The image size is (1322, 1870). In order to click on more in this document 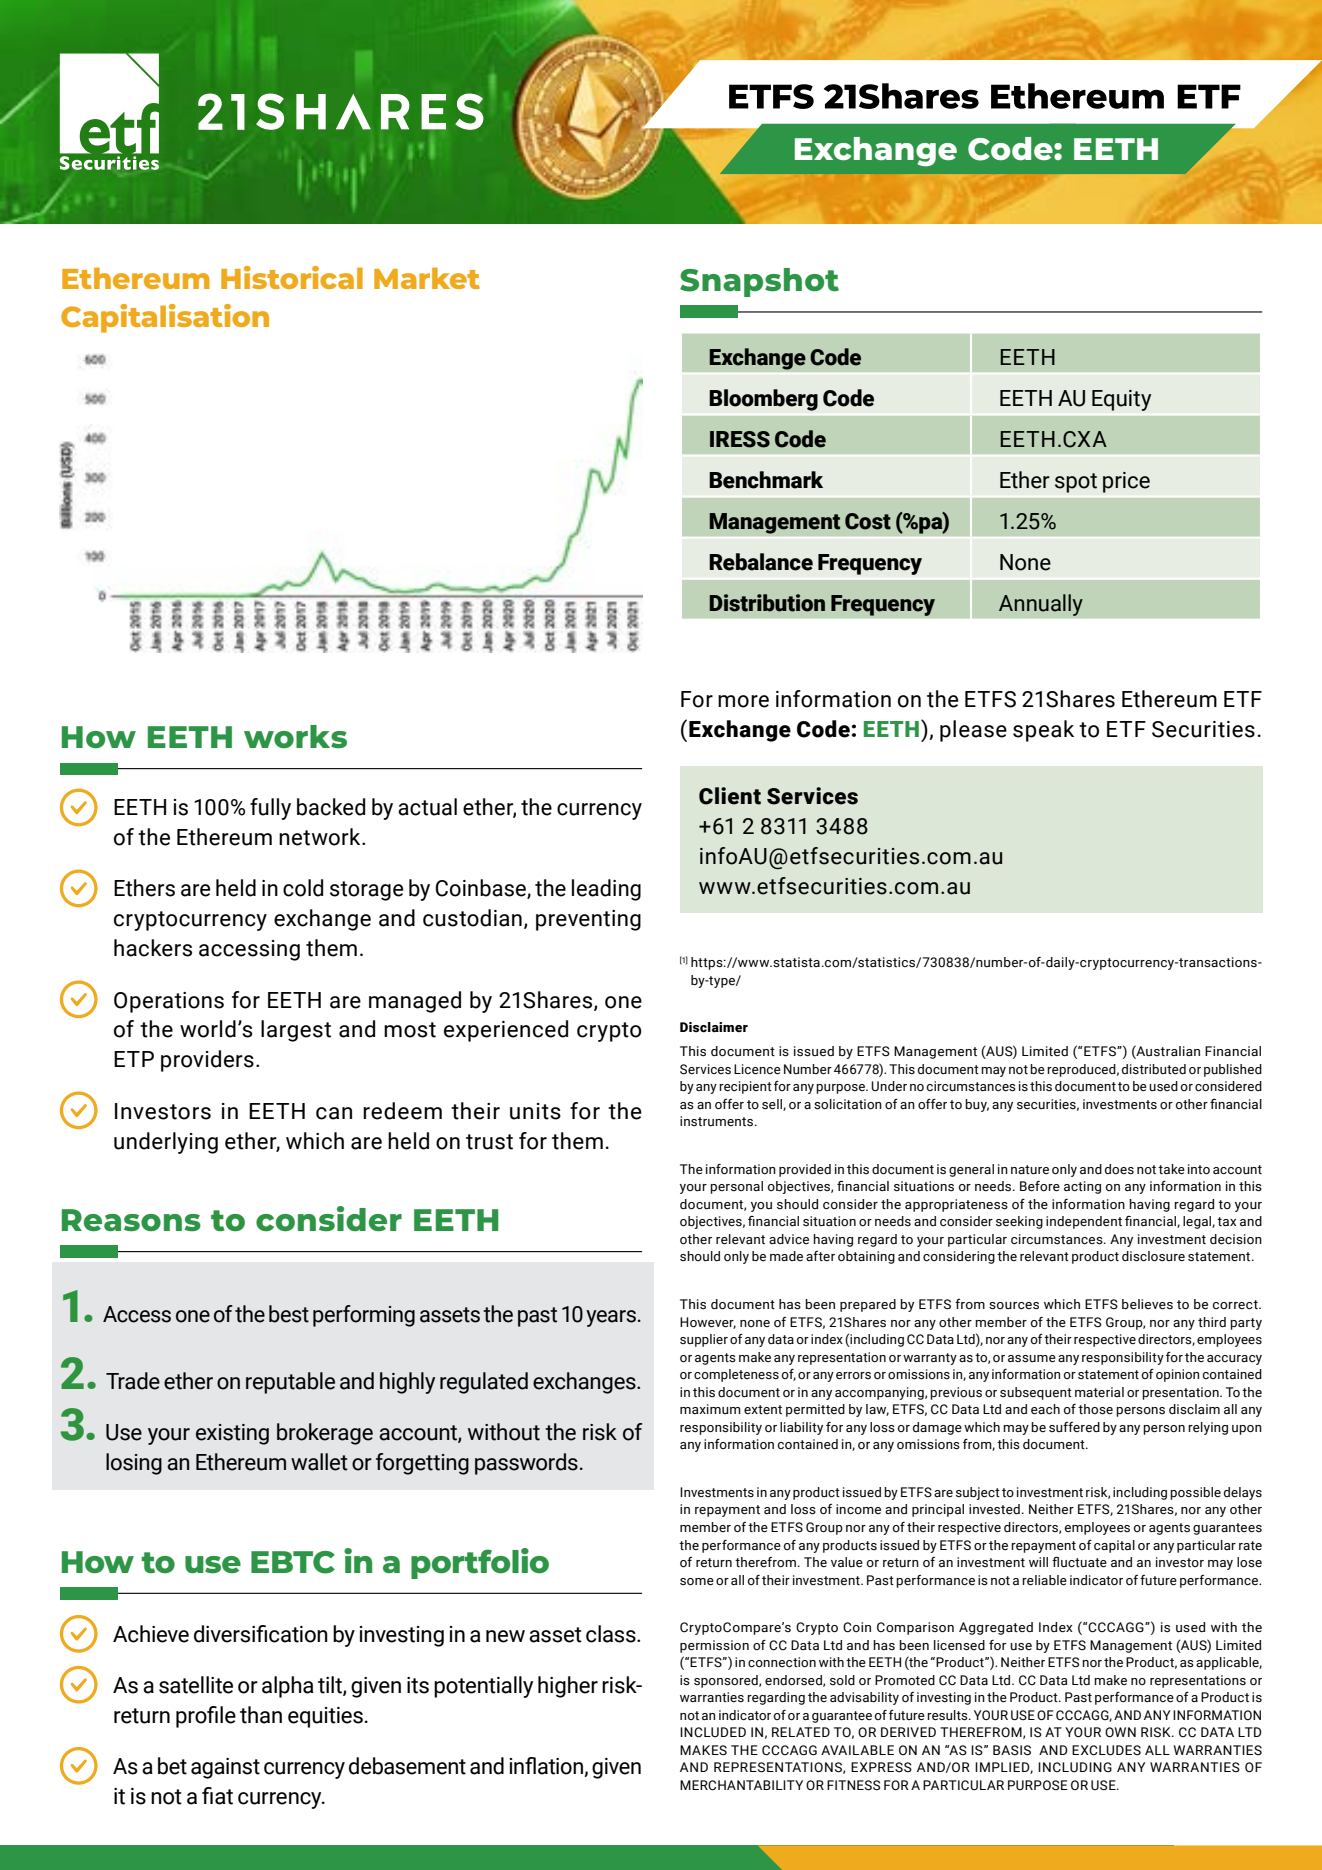, I will do `click(743, 701)`.
